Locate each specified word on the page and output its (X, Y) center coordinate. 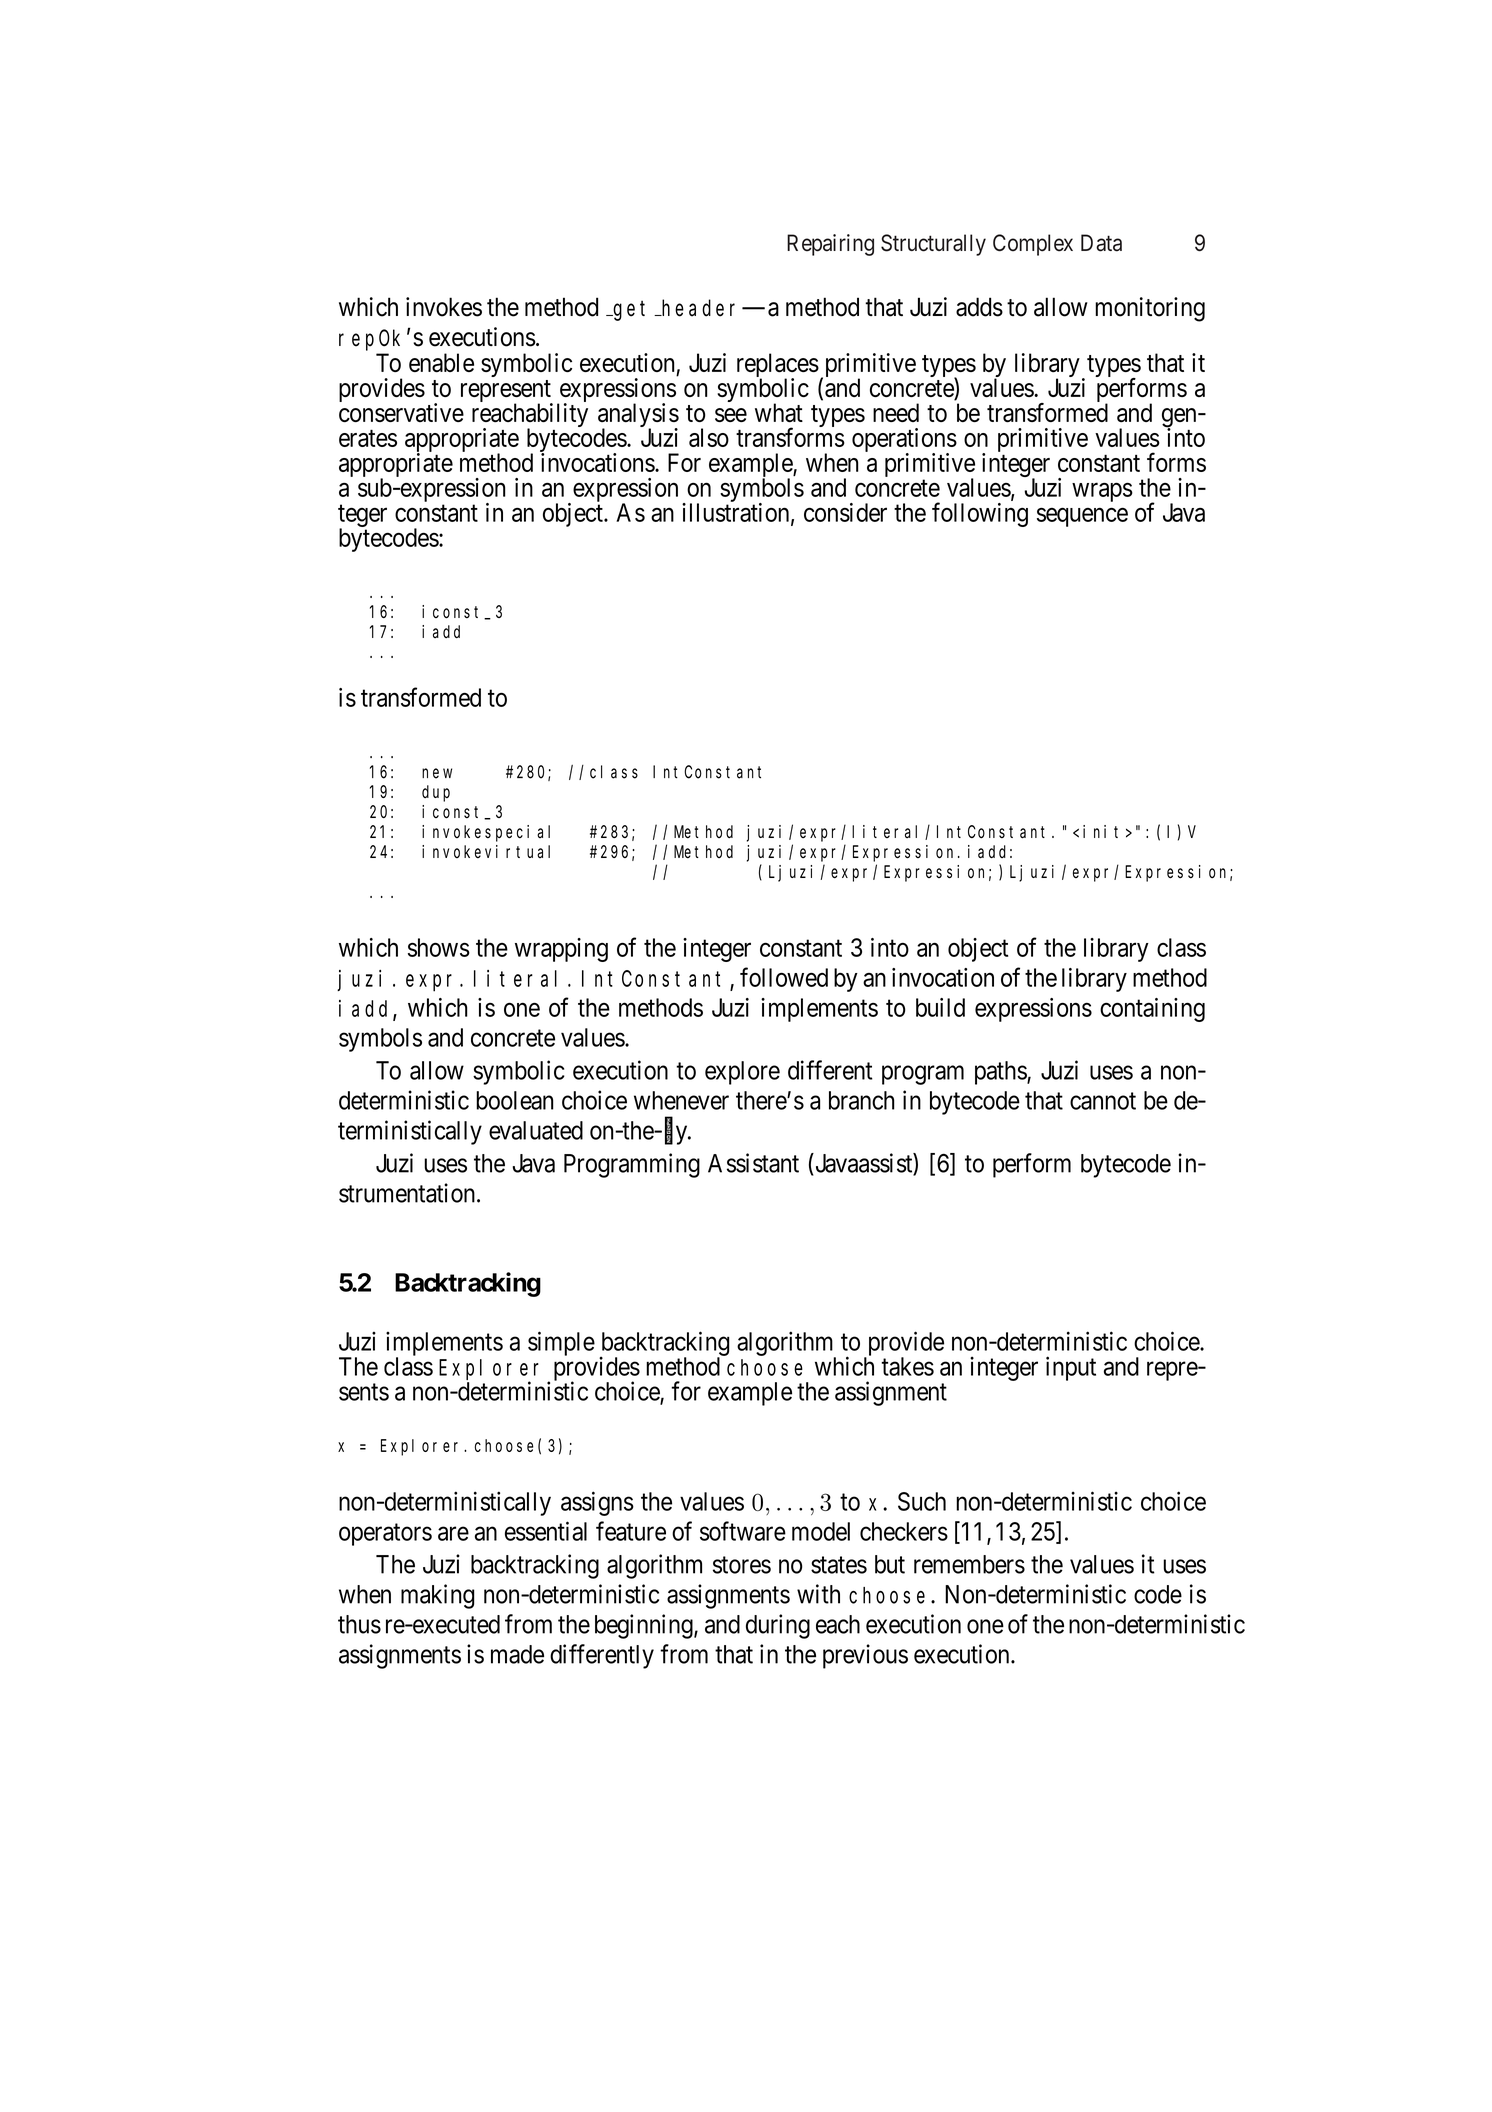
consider (845, 512)
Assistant (753, 1163)
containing (1152, 1010)
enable (441, 363)
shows (439, 947)
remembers (969, 1564)
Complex (1033, 245)
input (1071, 1368)
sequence (1082, 517)
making (437, 1596)
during (778, 1626)
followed (784, 977)
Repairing (830, 245)
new (437, 773)
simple (561, 1343)
